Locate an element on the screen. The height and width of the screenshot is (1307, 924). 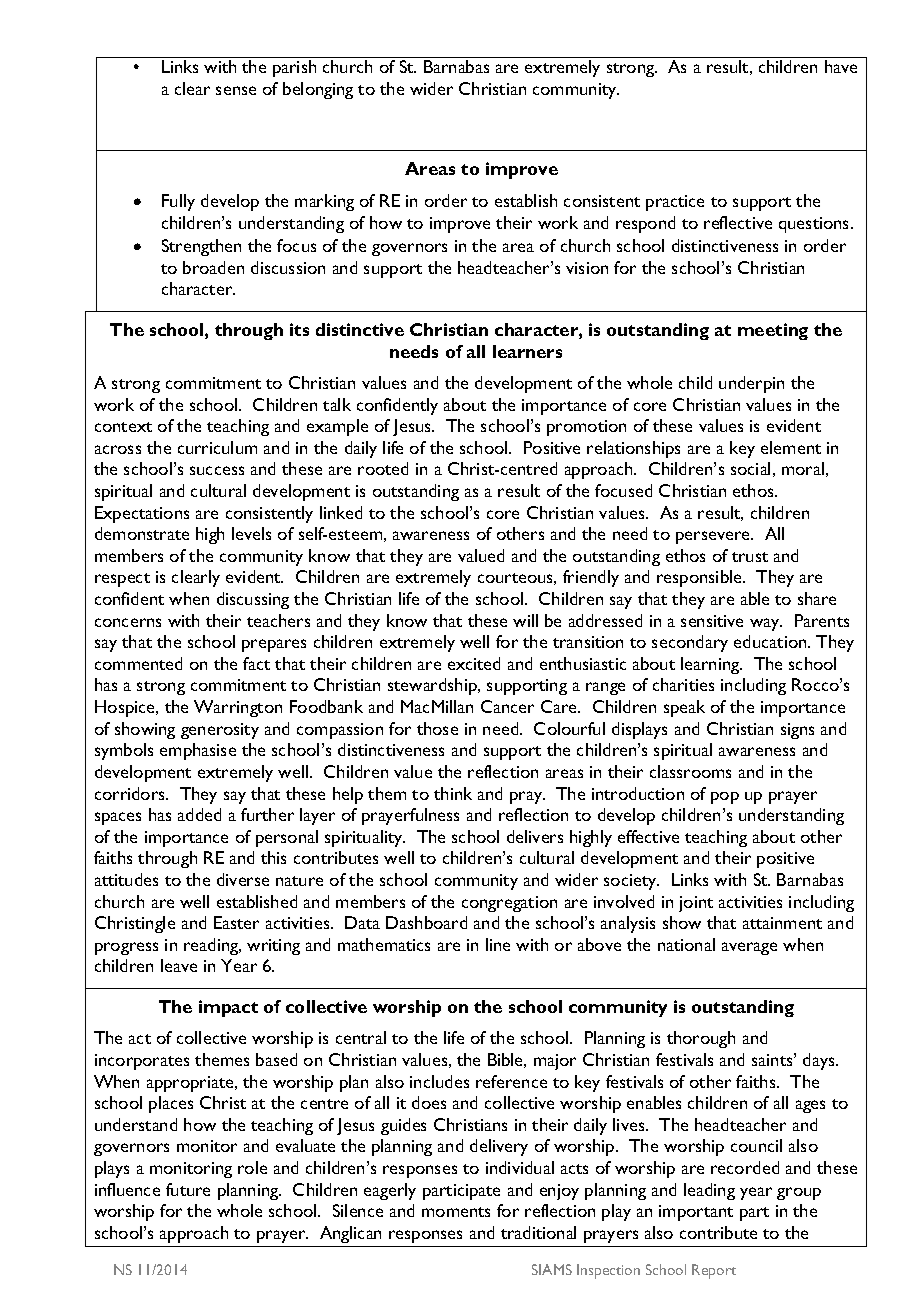
delivers is located at coordinates (535, 836).
